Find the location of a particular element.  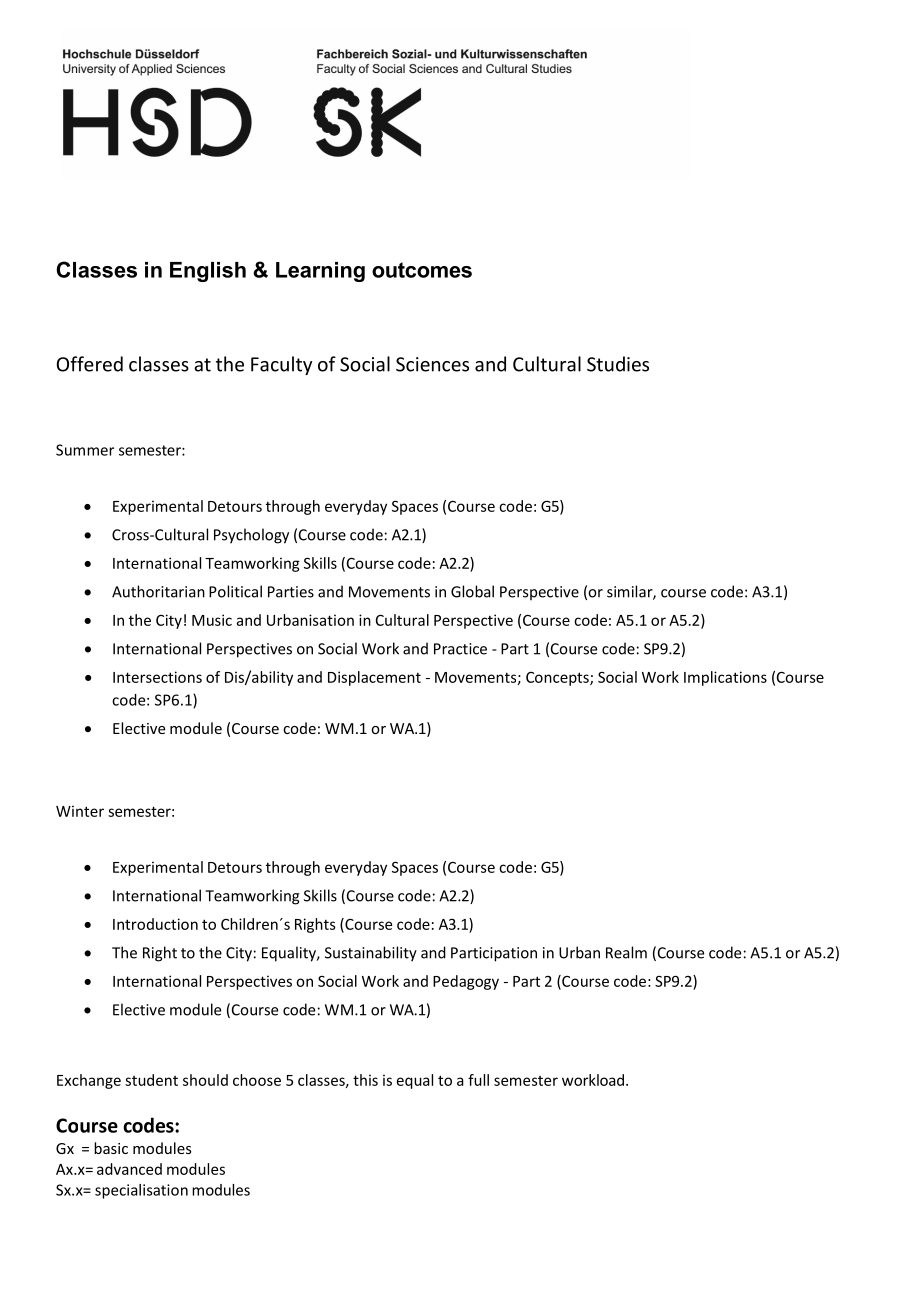

Implications is located at coordinates (725, 678).
